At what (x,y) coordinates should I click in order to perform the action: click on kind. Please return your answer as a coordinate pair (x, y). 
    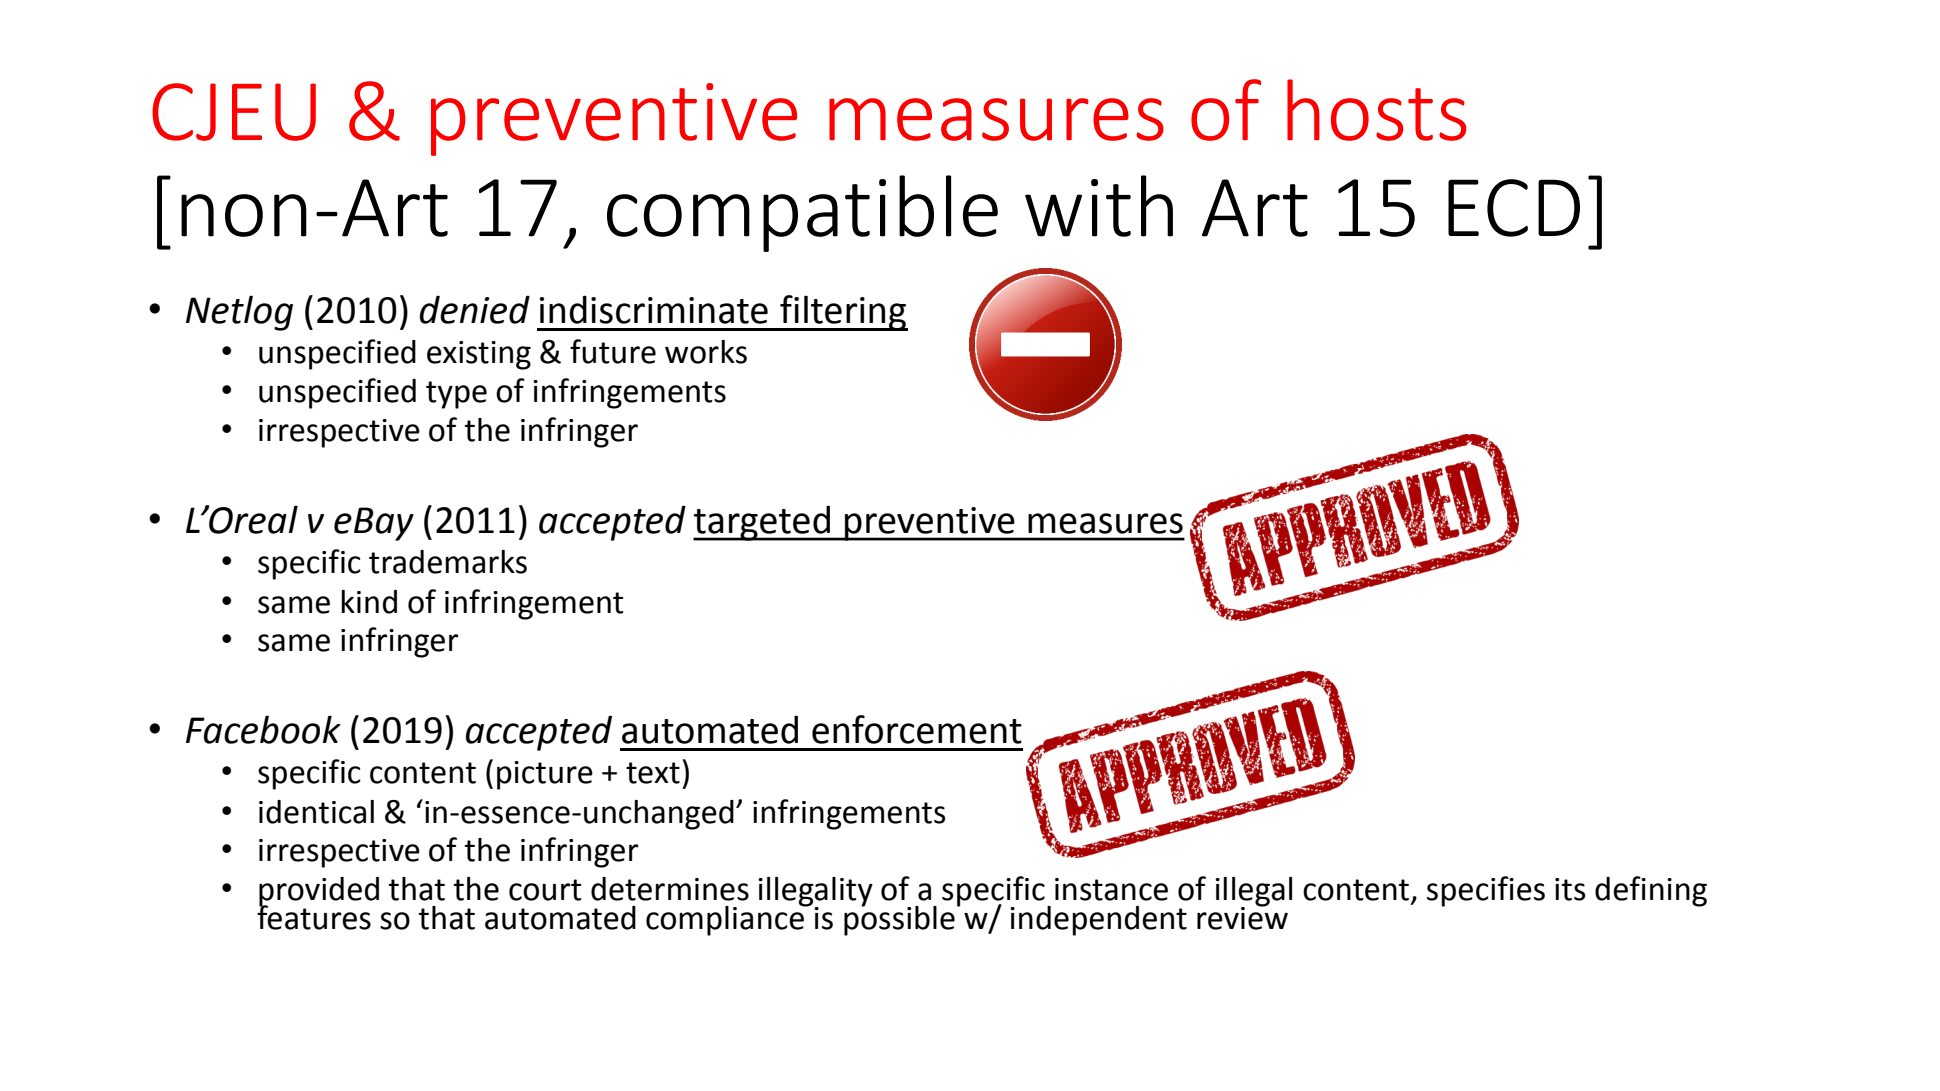
    Looking at the image, I should click on (369, 602).
